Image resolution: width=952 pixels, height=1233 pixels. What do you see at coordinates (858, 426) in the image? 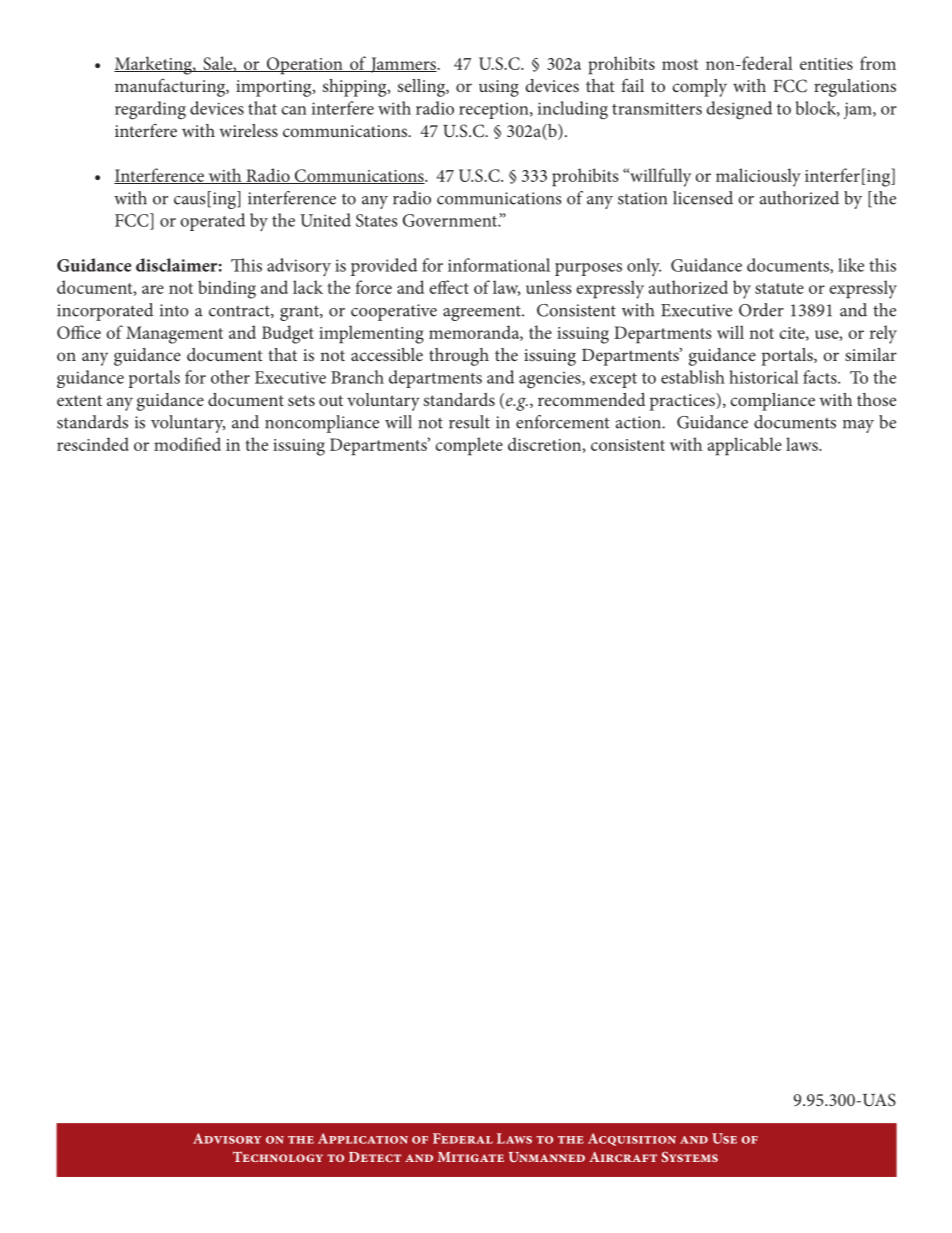
I see `may` at bounding box center [858, 426].
